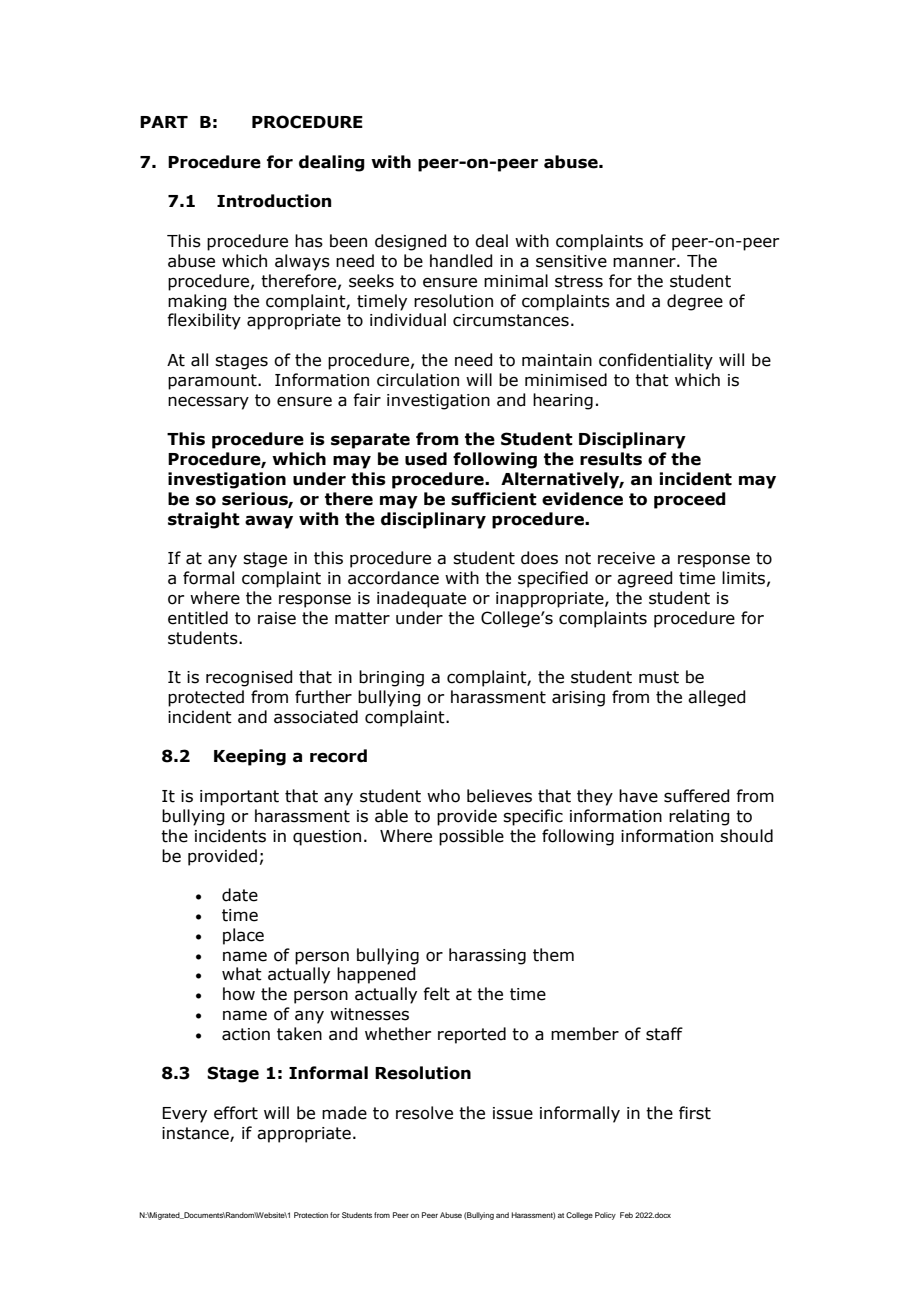 The height and width of the screenshot is (1307, 924). I want to click on important, so click(239, 798).
